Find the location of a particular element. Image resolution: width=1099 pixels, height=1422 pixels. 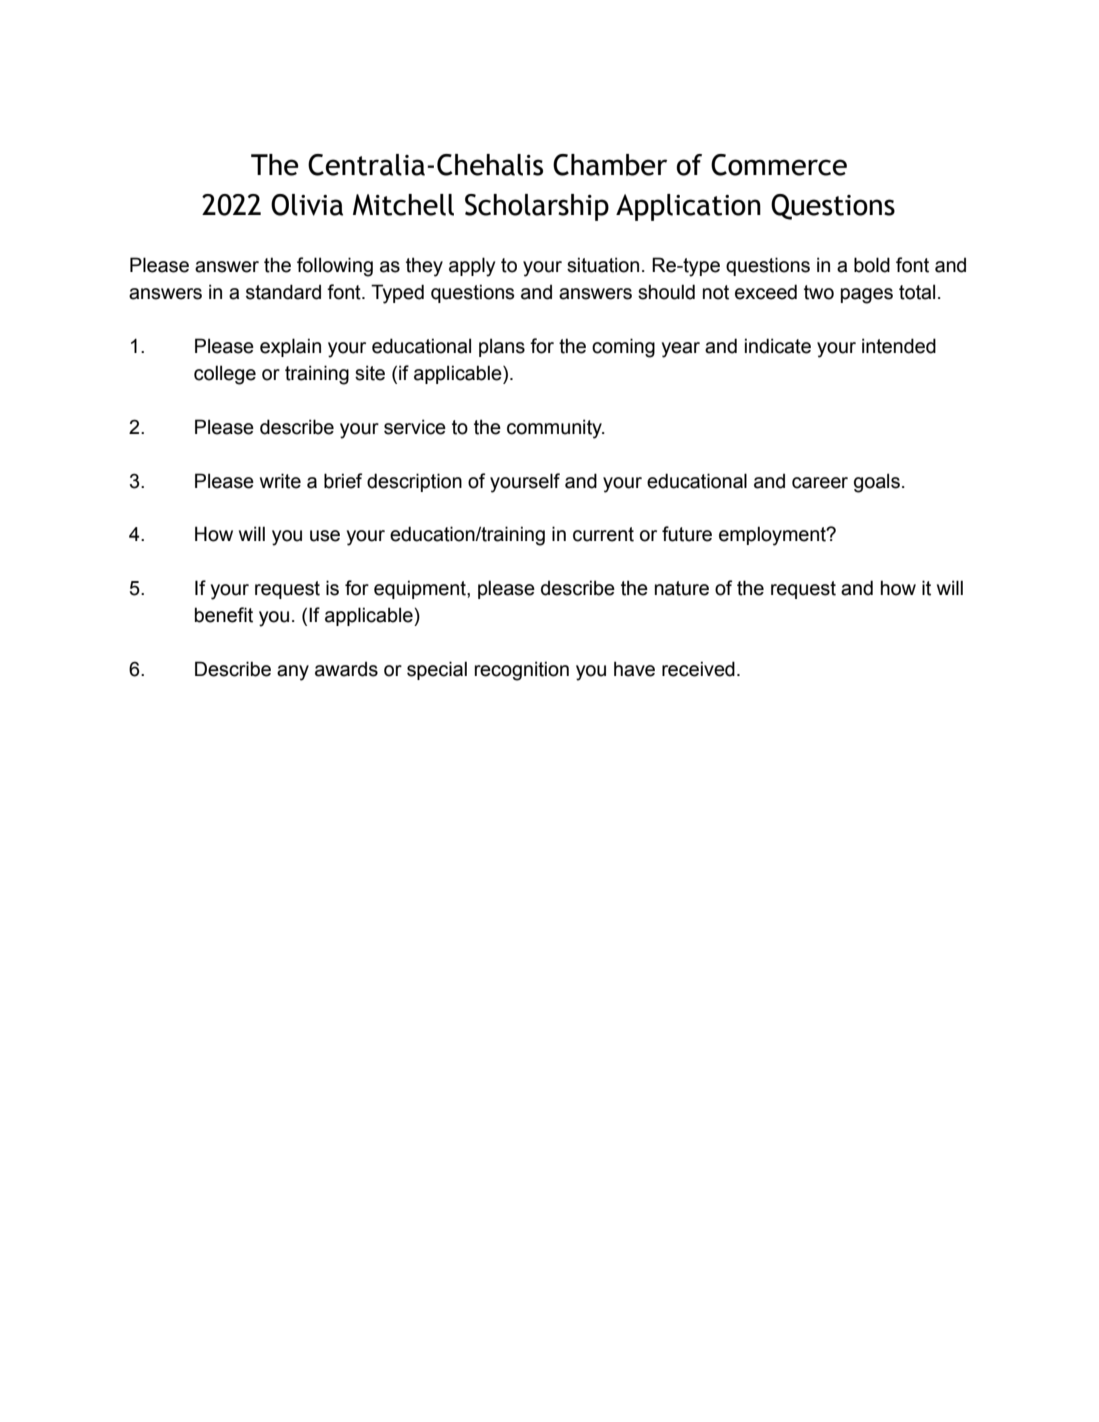

service is located at coordinates (415, 427).
